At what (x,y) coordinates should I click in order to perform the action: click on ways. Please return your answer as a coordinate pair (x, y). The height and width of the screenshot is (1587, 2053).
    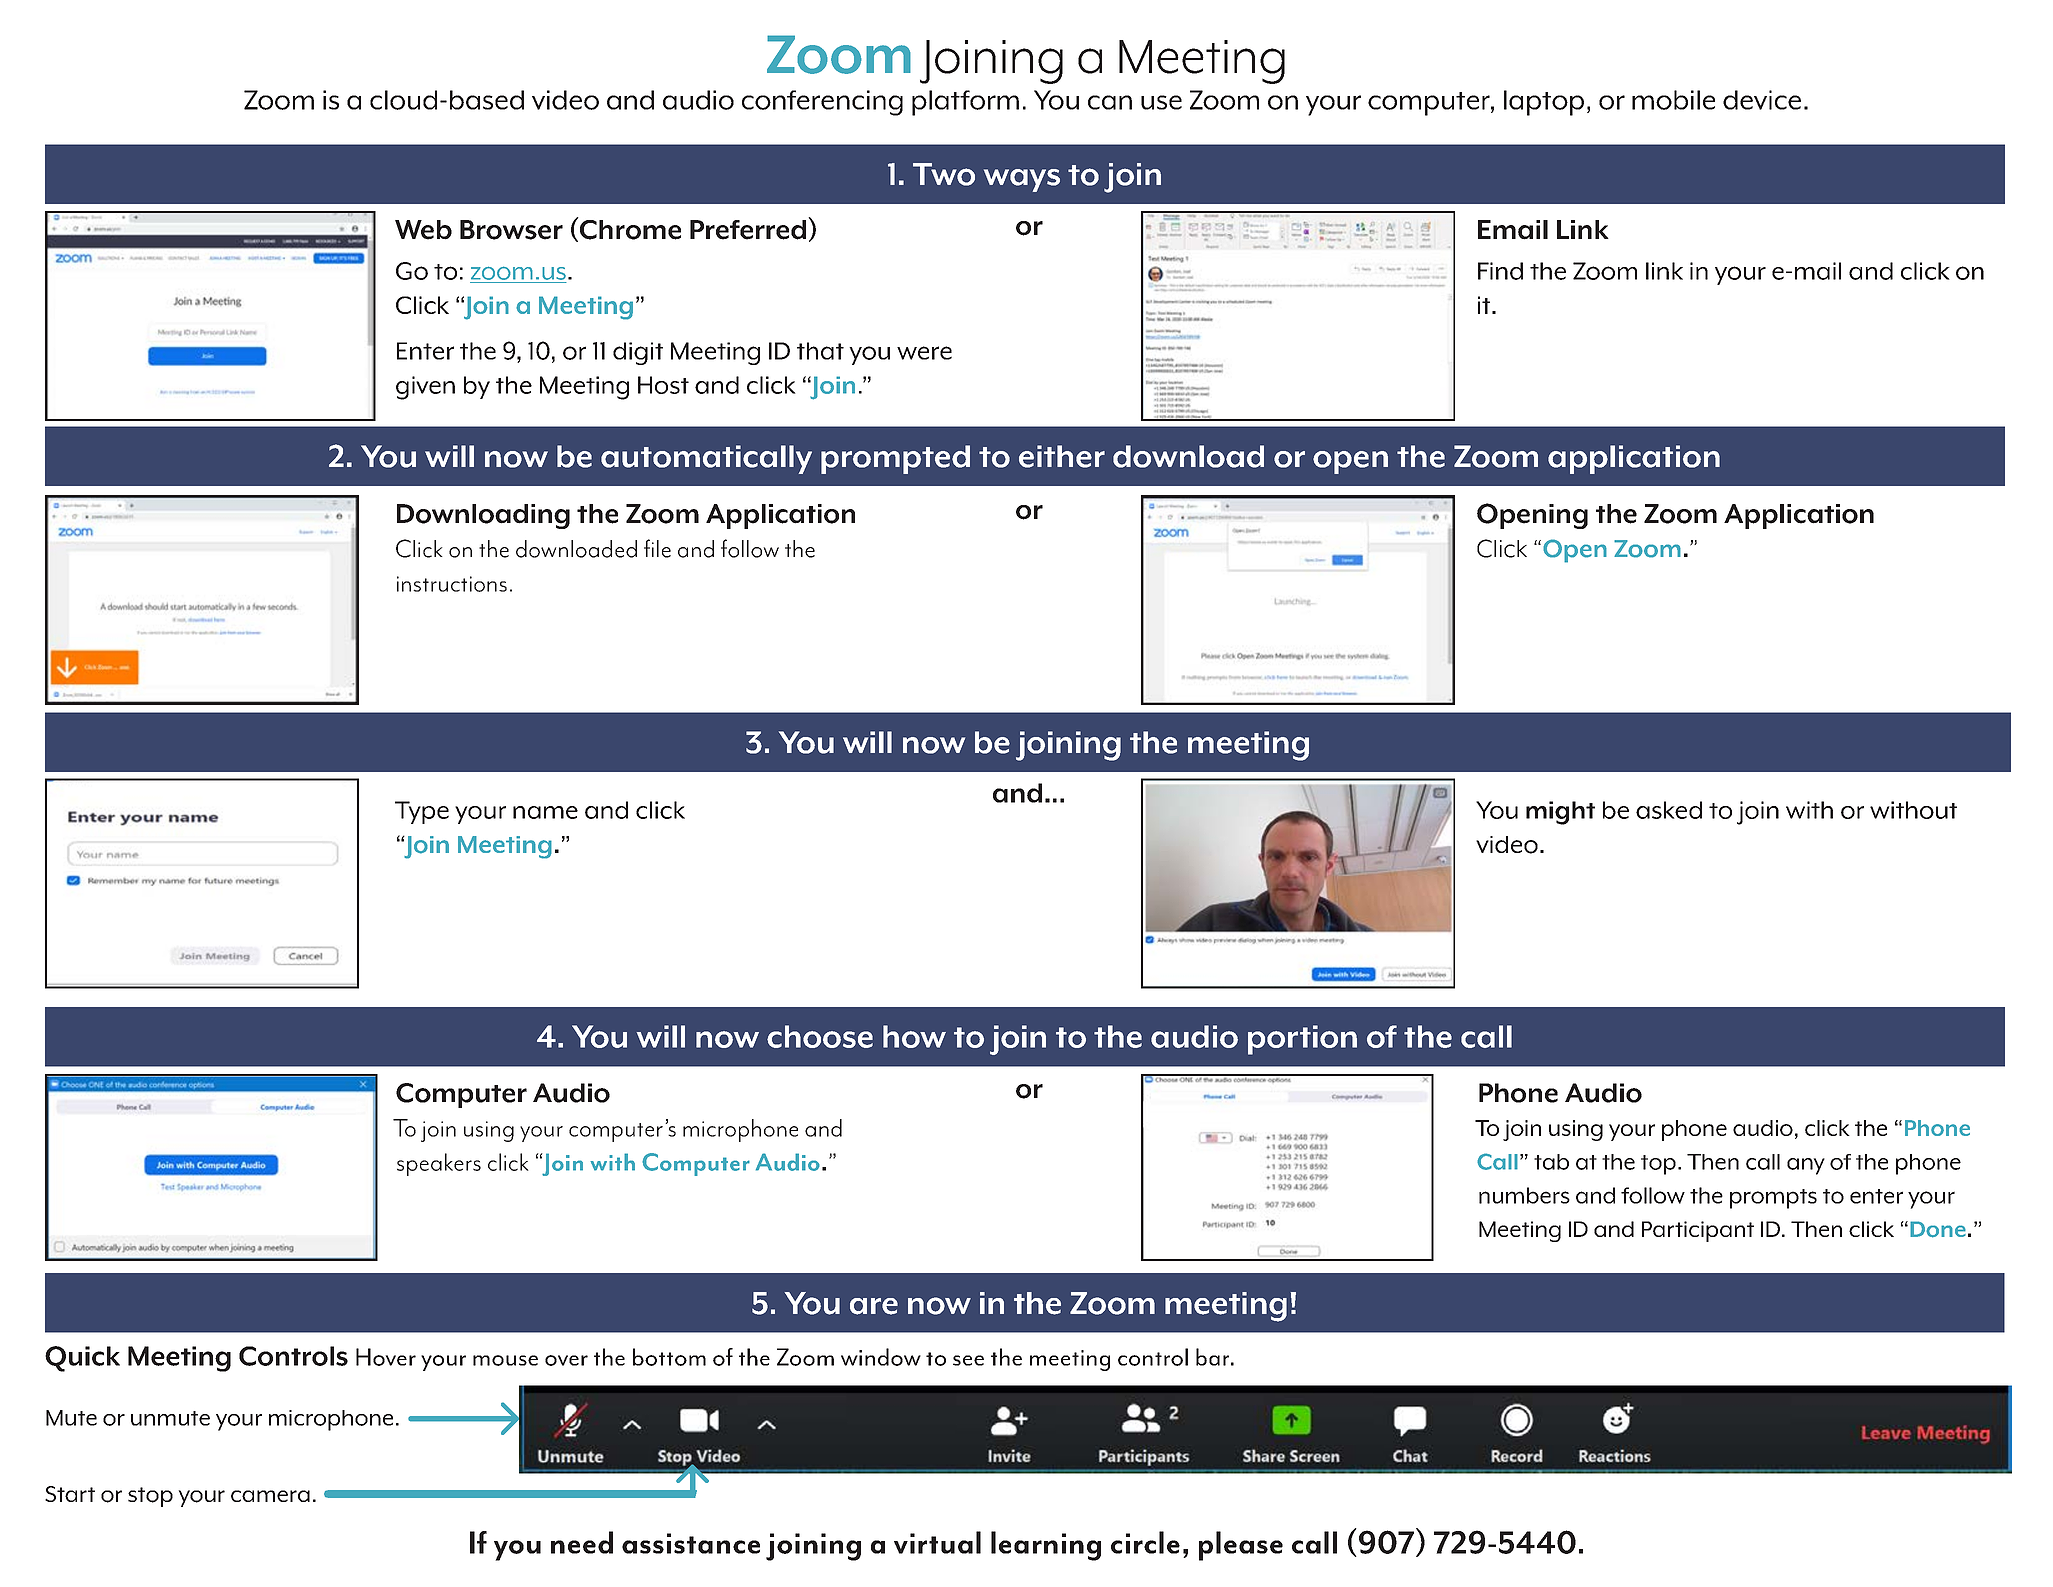
    Looking at the image, I should click on (1022, 180).
